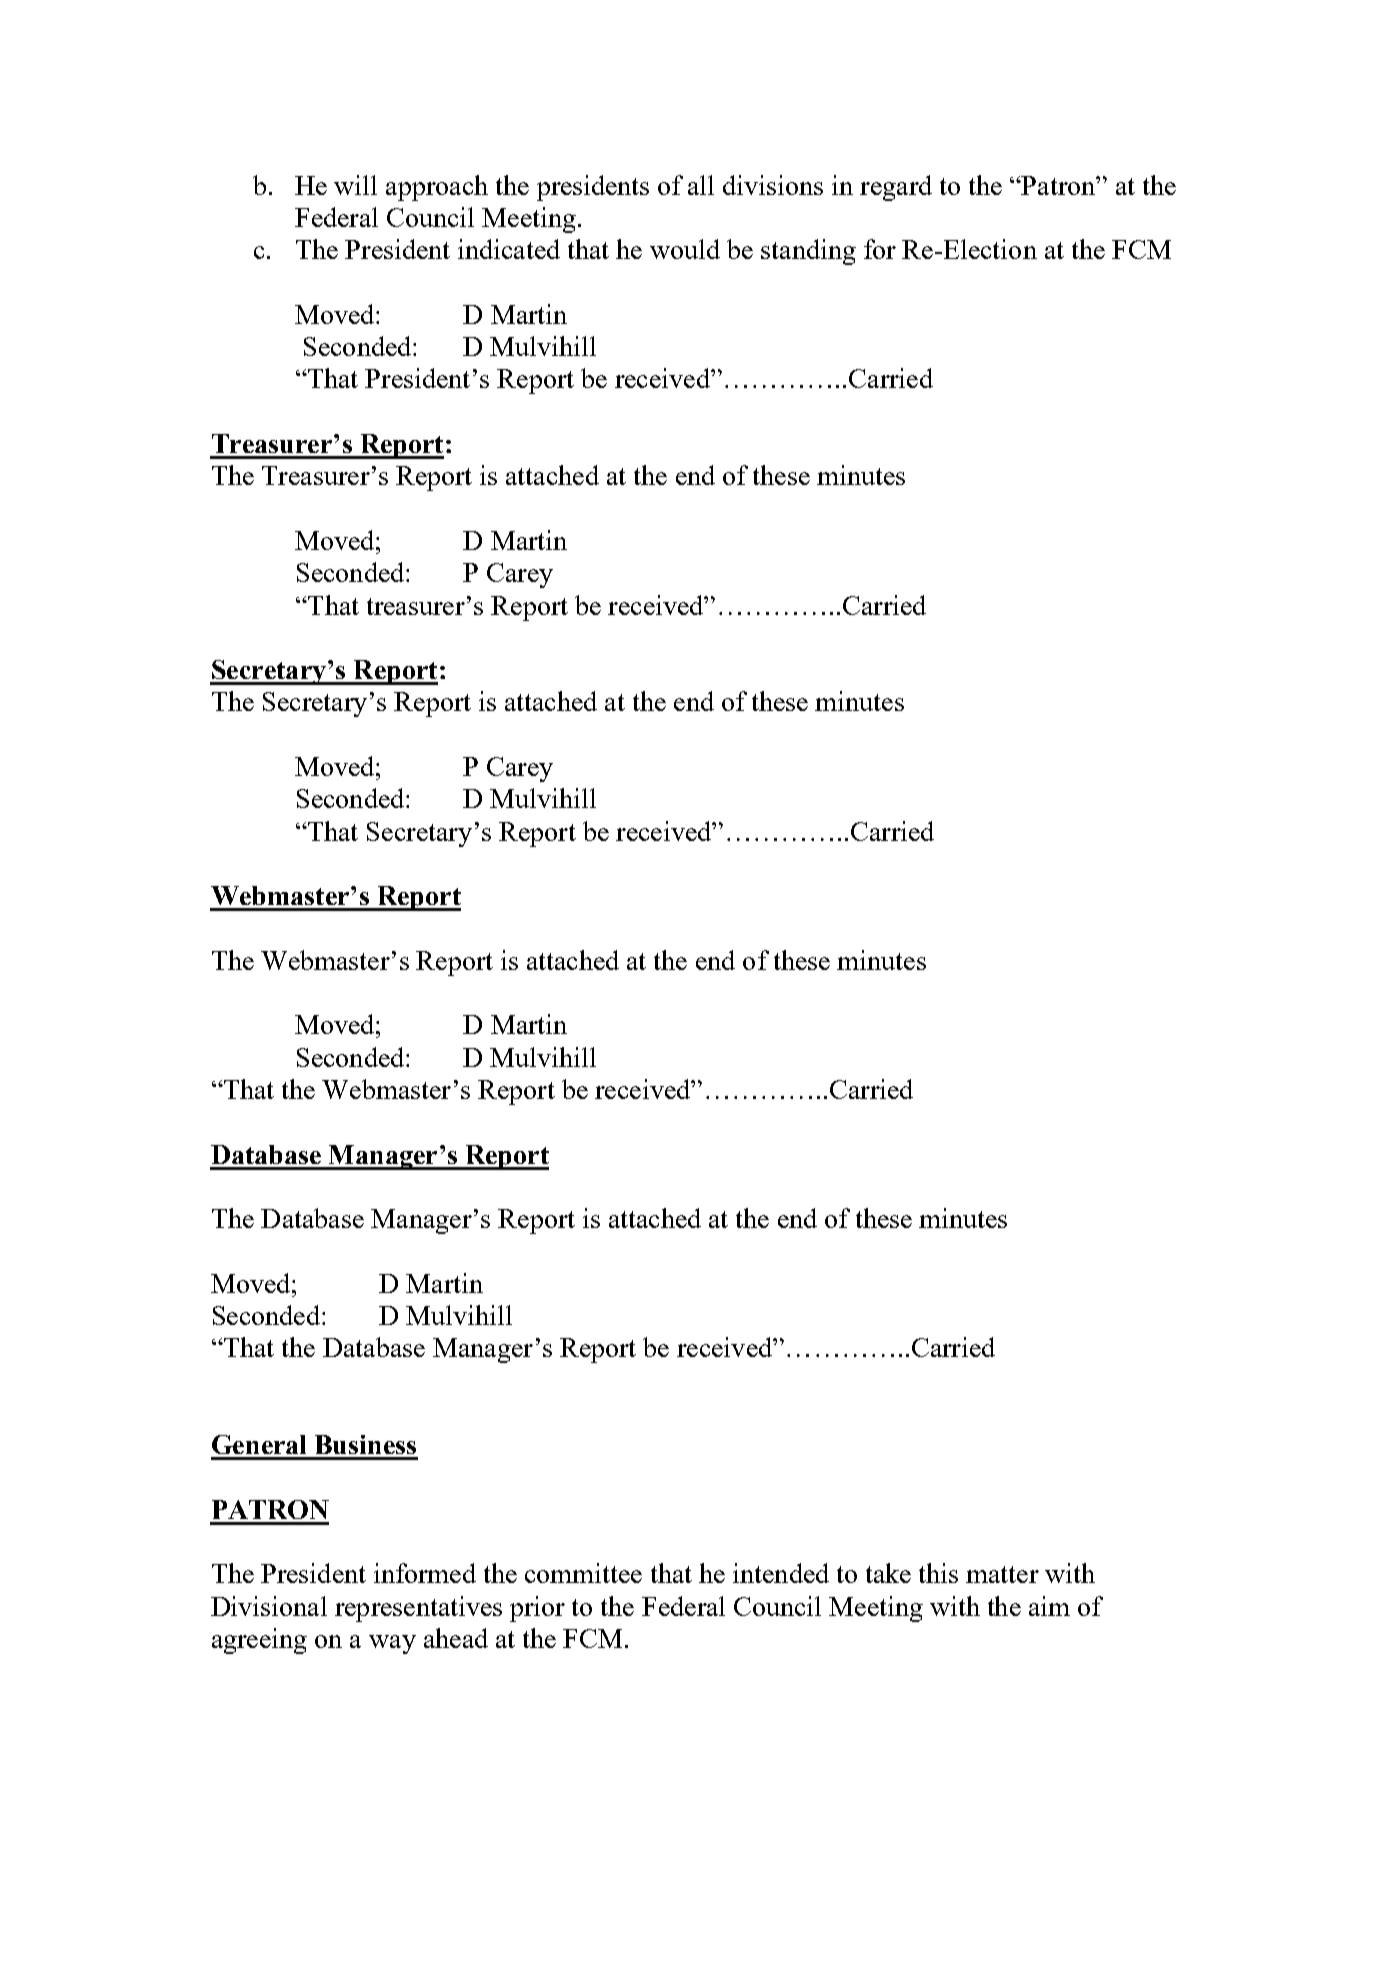  Describe the element at coordinates (392, 1644) in the screenshot. I see `way` at that location.
